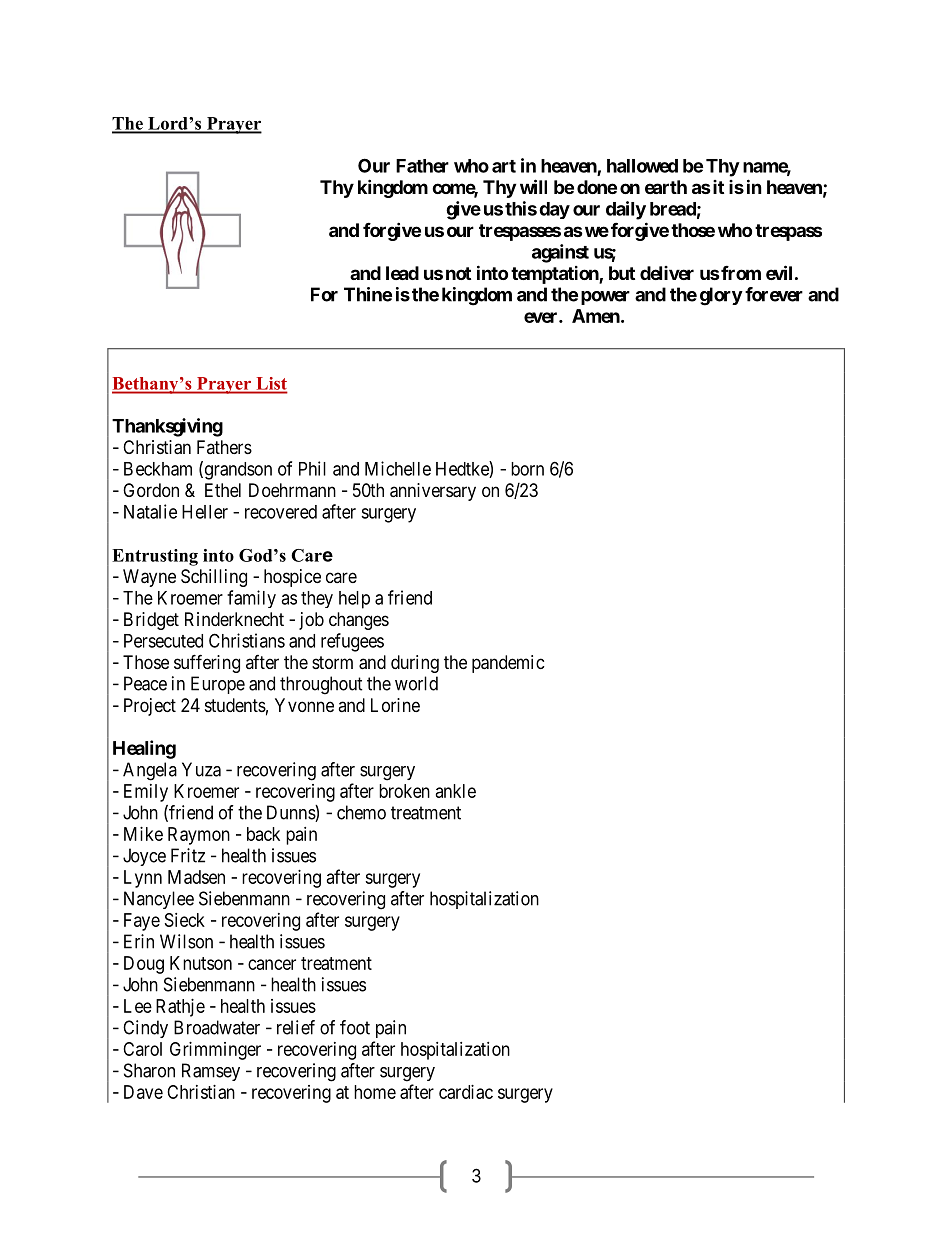  What do you see at coordinates (433, 492) in the image?
I see `anniversary` at bounding box center [433, 492].
